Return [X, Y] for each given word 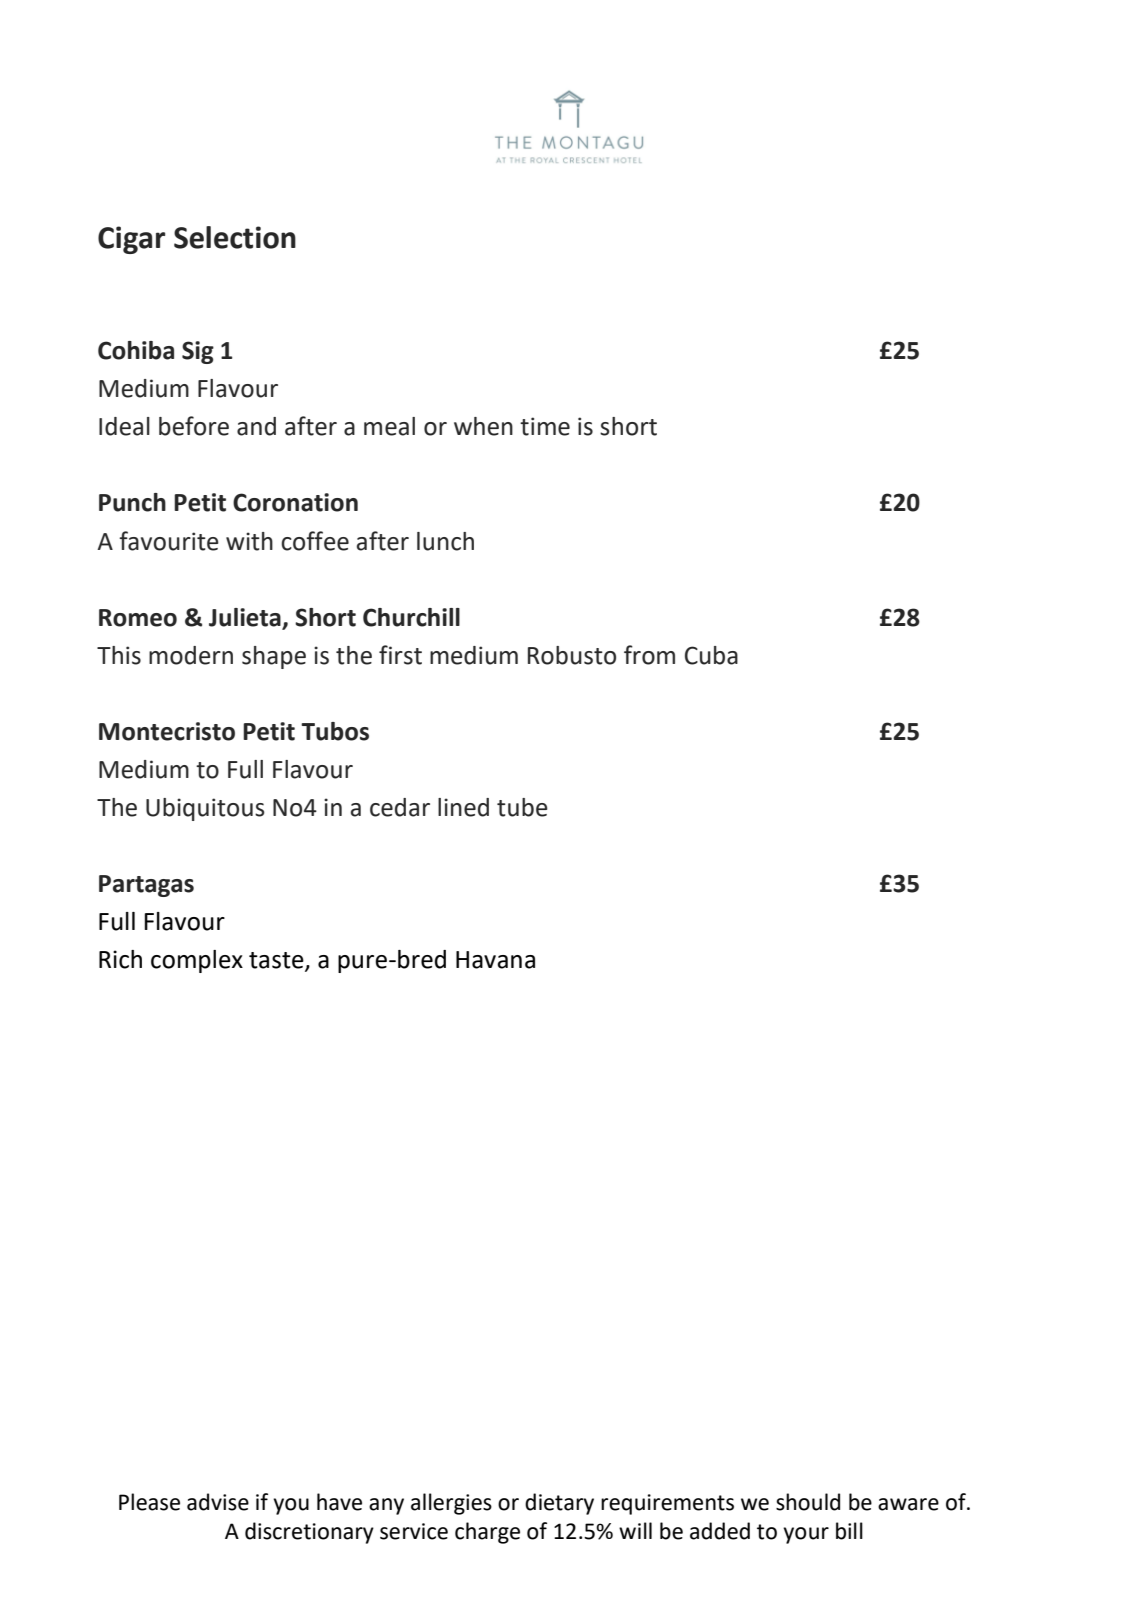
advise [218, 1502]
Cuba [711, 655]
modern [191, 655]
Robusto [572, 655]
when [483, 426]
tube [522, 807]
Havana [495, 960]
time [545, 426]
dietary [559, 1504]
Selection [235, 237]
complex [197, 961]
